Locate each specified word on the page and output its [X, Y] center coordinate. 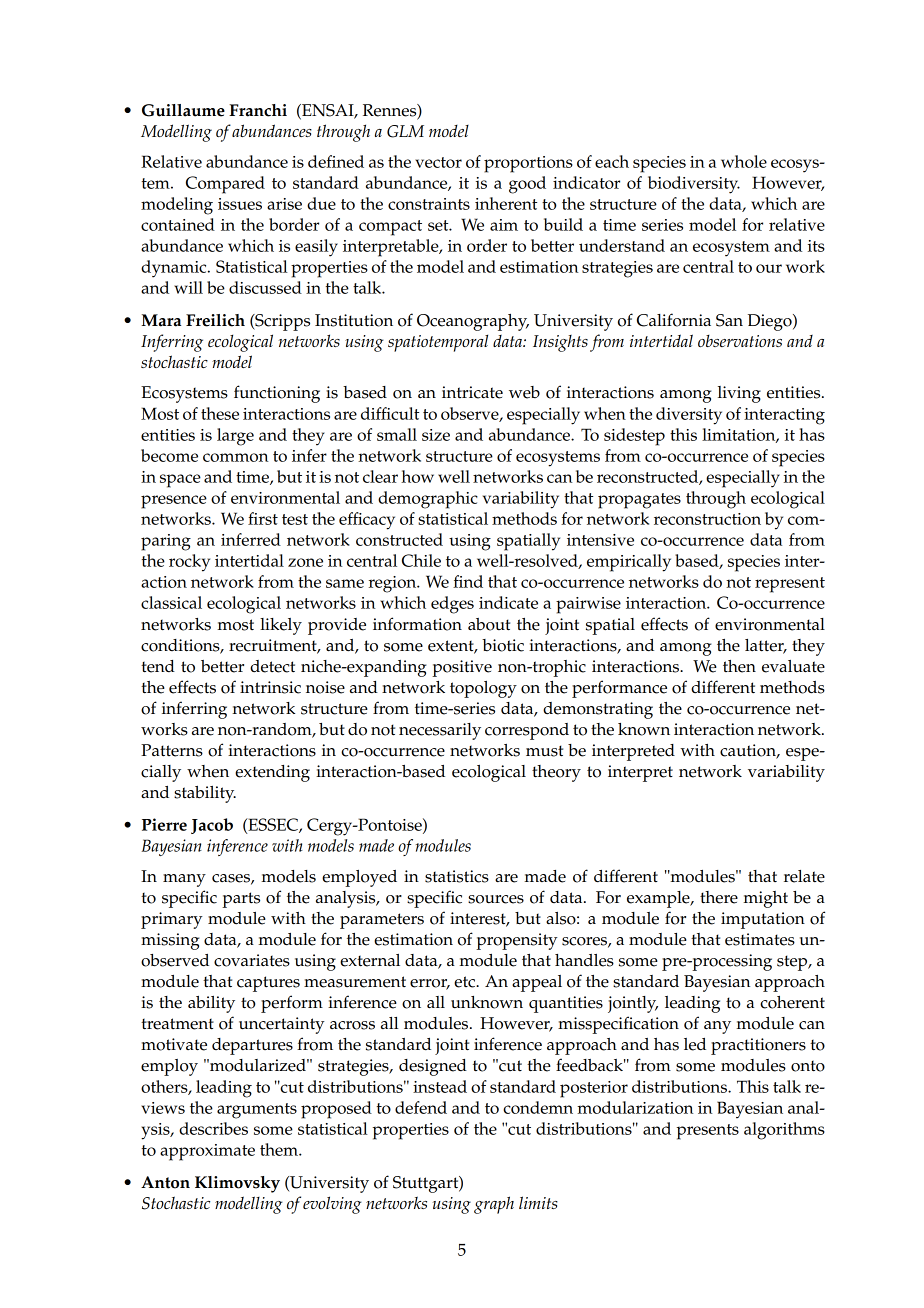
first [263, 518]
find [468, 581]
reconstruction [707, 519]
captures [268, 984]
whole [744, 161]
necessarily [440, 731]
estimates [760, 939]
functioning [277, 394]
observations [740, 341]
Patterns [172, 750]
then [739, 666]
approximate [207, 1152]
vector [438, 162]
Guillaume [183, 110]
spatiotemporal [438, 343]
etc [466, 982]
